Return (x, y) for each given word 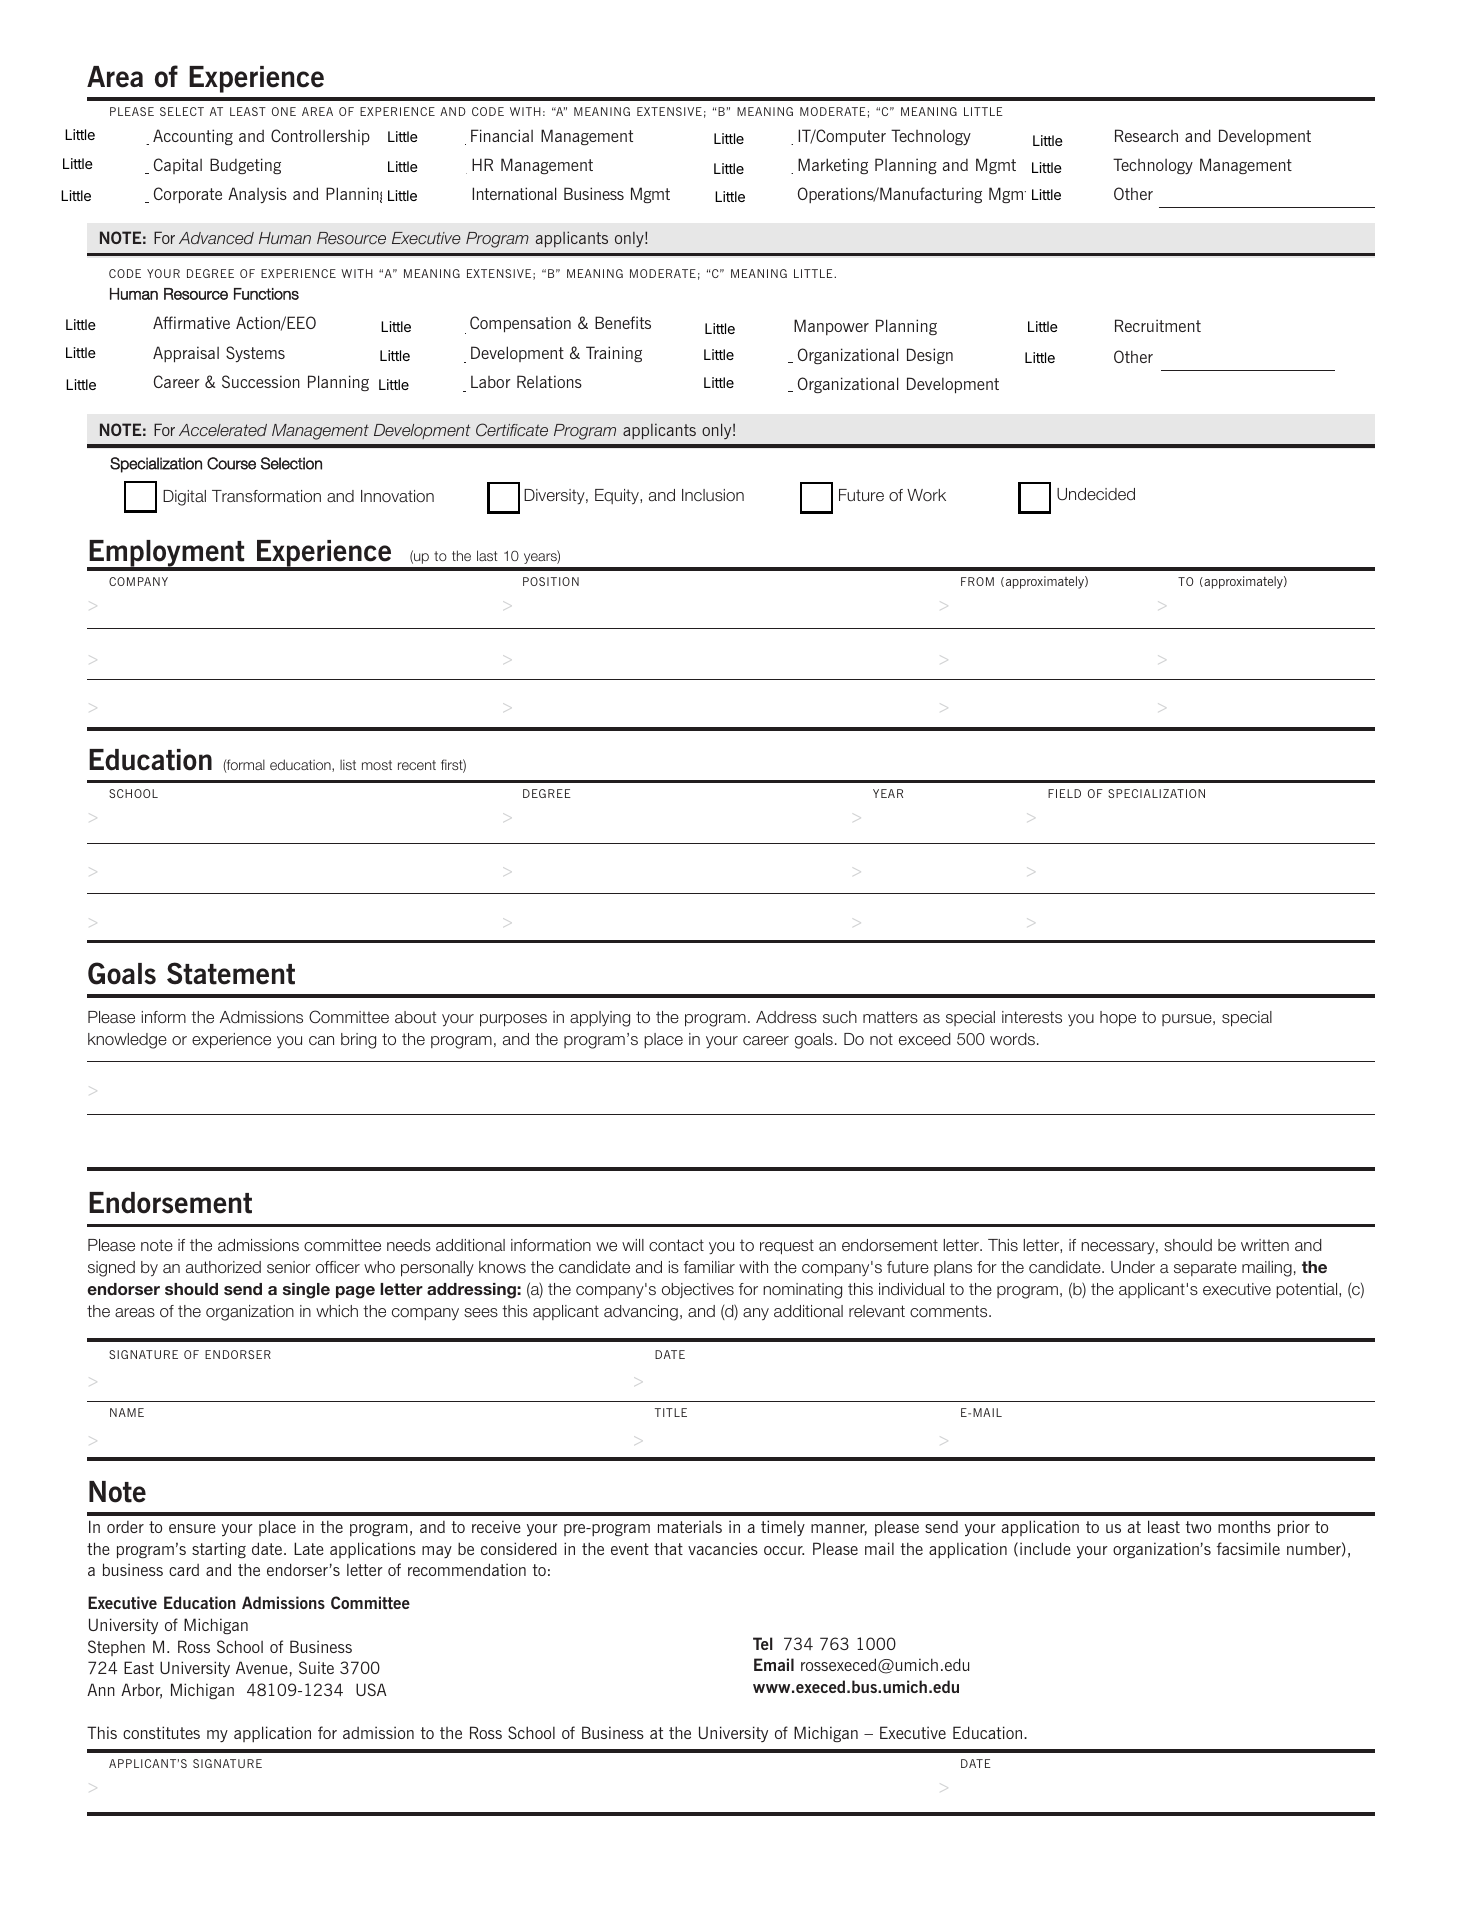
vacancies (723, 1548)
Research (1146, 135)
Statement (231, 973)
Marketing (833, 166)
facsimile (1248, 1548)
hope (1118, 1019)
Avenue (262, 1667)
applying (600, 1019)
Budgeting (245, 166)
